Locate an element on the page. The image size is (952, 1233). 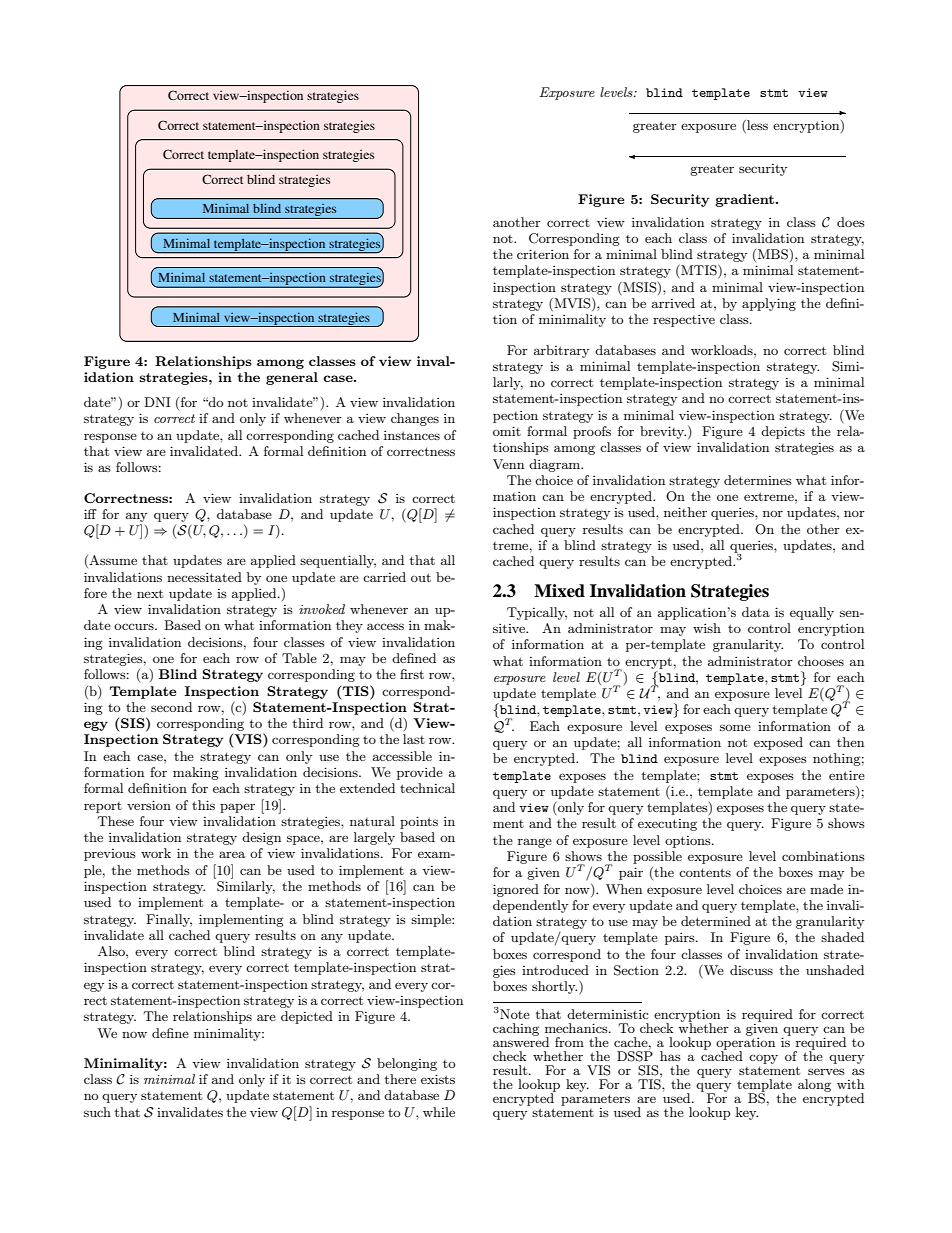
general is located at coordinates (292, 378).
